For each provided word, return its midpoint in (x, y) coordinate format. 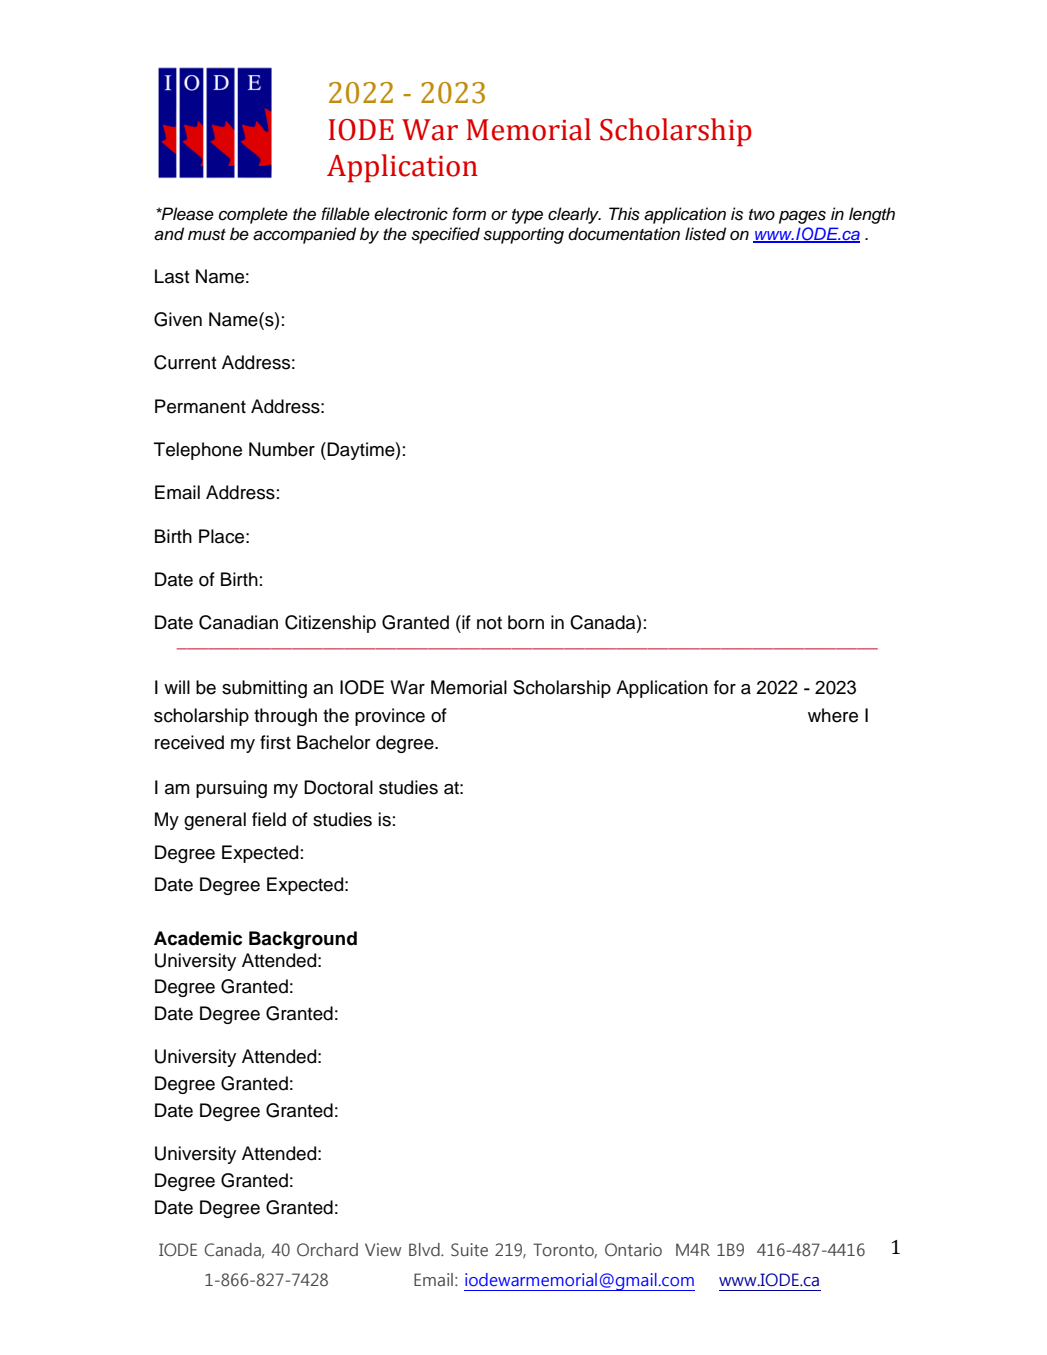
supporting (523, 235)
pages (802, 217)
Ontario (633, 1249)
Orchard (327, 1249)
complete (253, 215)
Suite (469, 1250)
